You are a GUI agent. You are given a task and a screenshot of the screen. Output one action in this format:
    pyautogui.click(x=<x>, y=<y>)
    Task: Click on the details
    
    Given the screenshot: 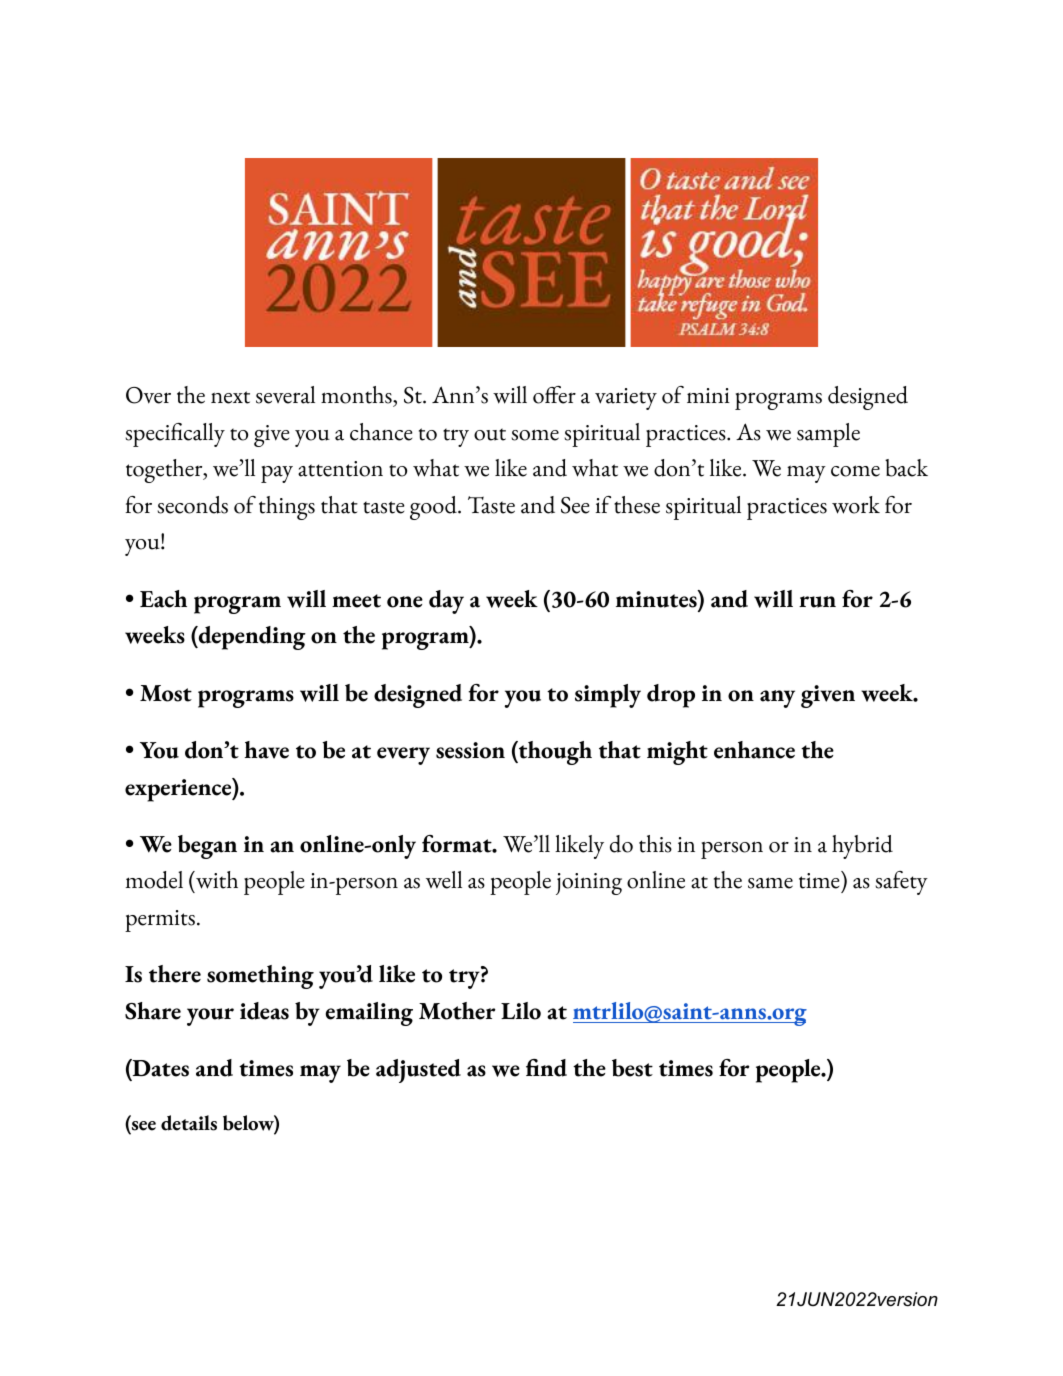 What is the action you would take?
    pyautogui.click(x=189, y=1123)
